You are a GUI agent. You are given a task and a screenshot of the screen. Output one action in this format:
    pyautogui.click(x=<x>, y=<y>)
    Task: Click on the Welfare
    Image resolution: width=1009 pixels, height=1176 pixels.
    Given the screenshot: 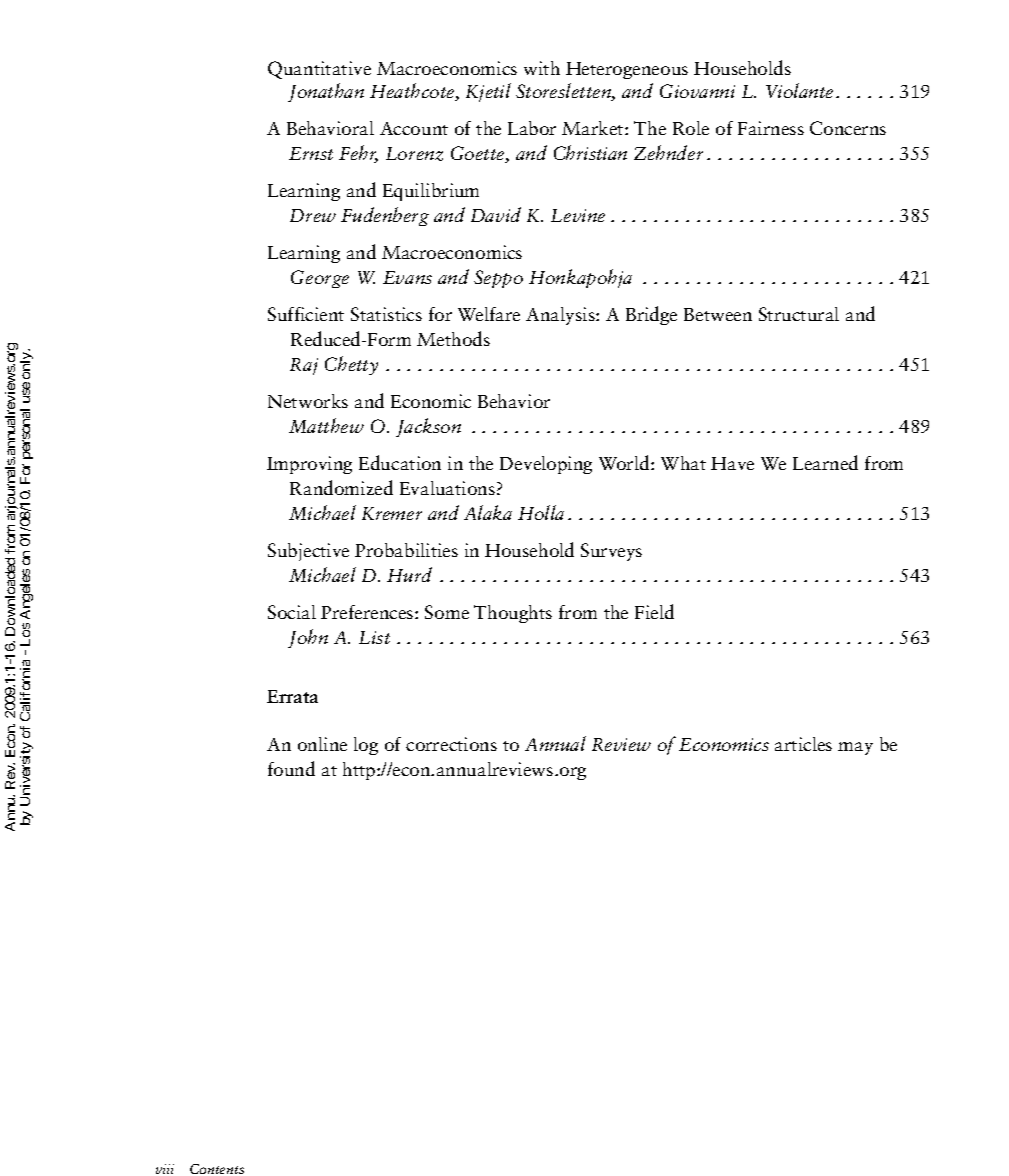 What is the action you would take?
    pyautogui.click(x=489, y=314)
